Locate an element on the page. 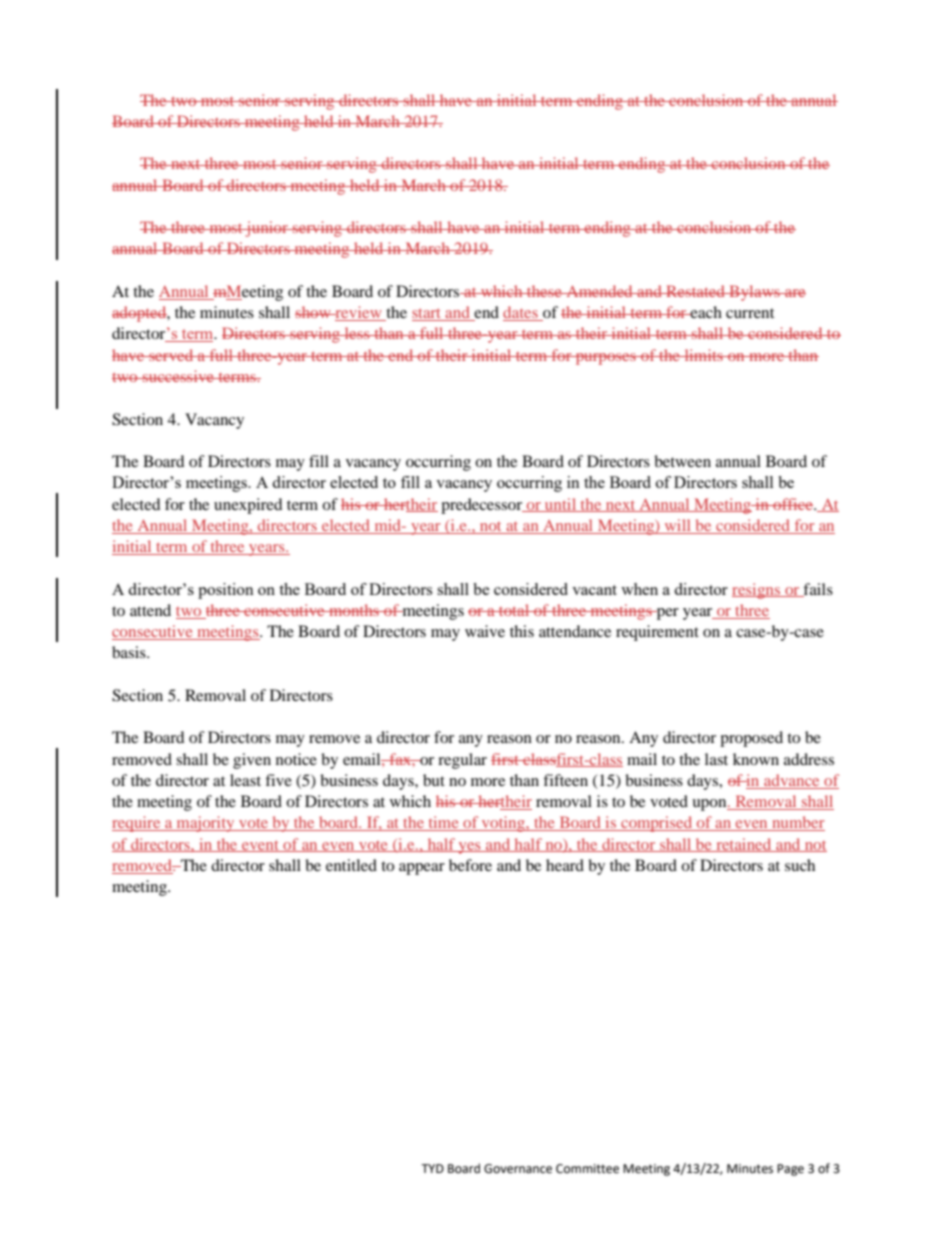  proposed is located at coordinates (751, 739).
